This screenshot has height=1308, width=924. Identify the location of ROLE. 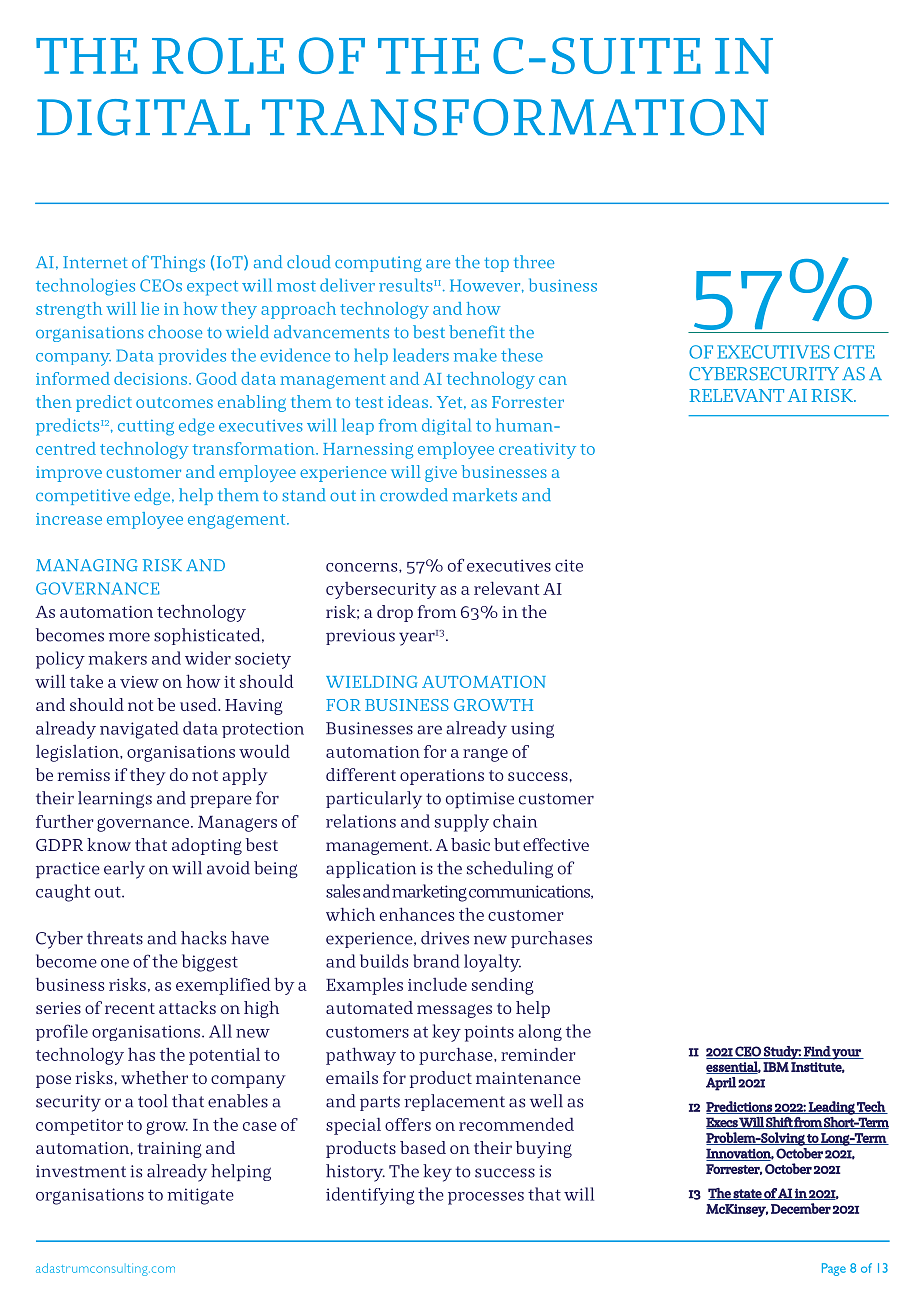
(218, 55).
